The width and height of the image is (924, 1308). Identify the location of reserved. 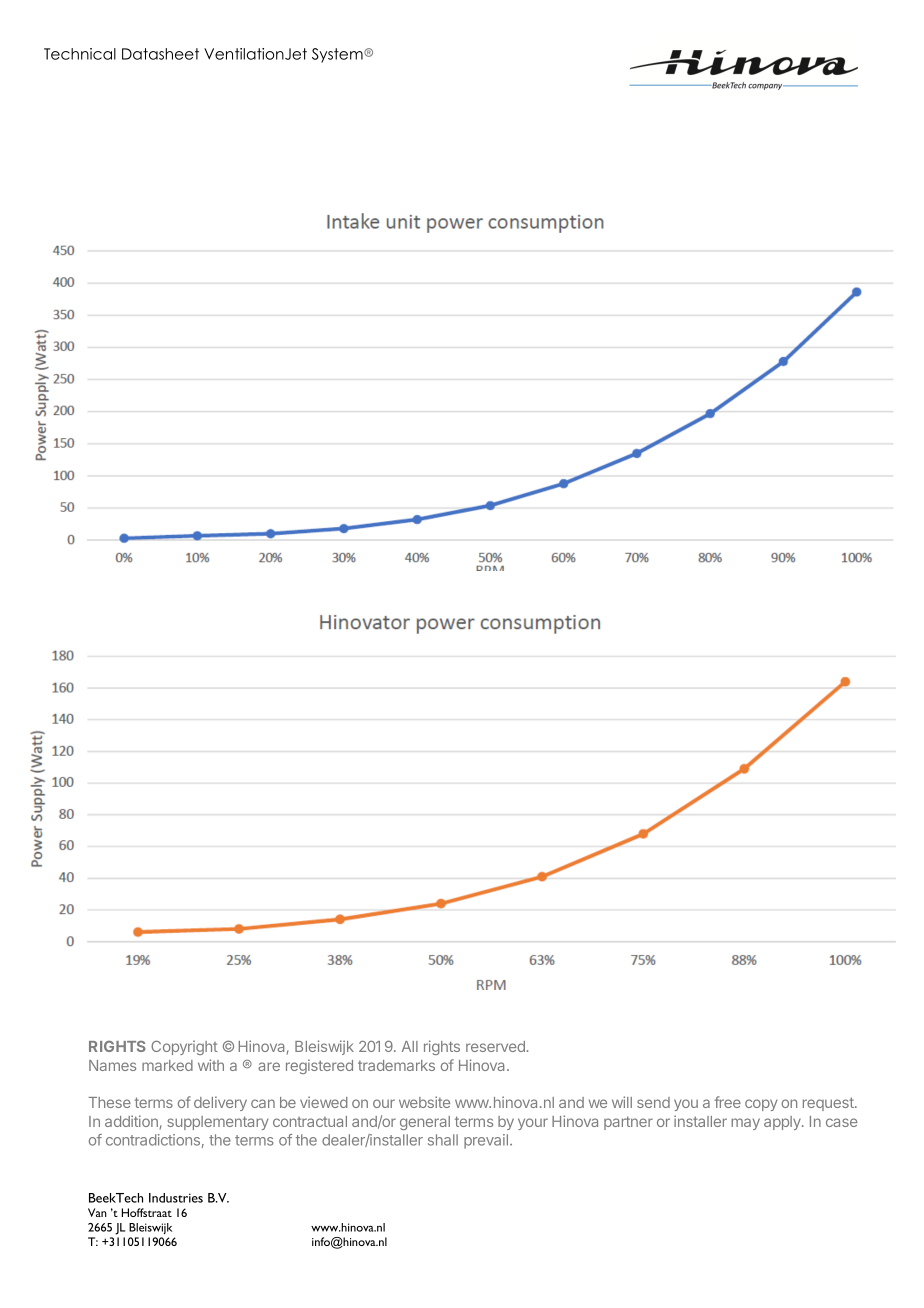
(495, 1046).
